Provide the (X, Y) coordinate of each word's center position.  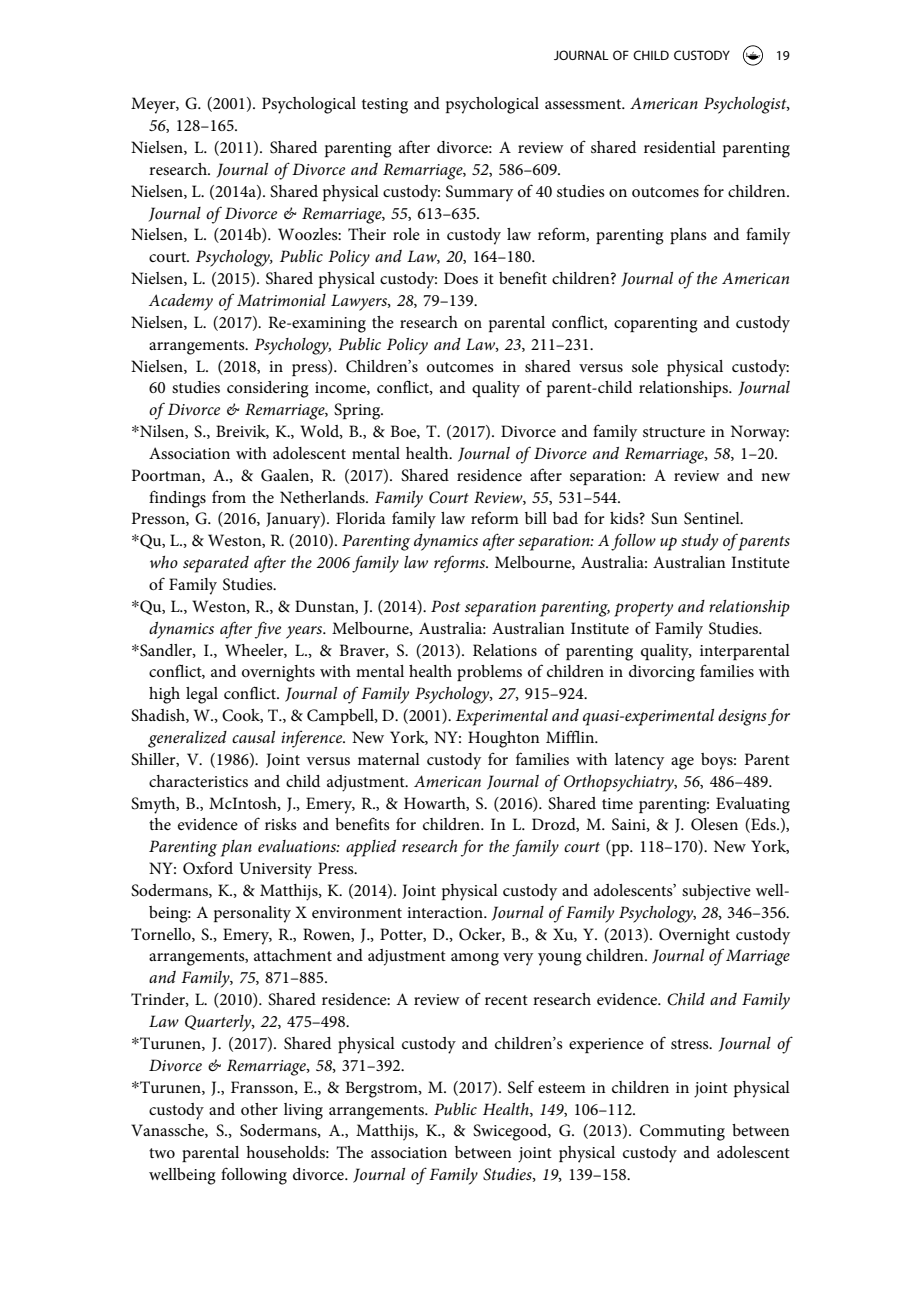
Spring (358, 411)
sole (645, 366)
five (268, 630)
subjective (716, 892)
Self (521, 1087)
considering (268, 389)
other (259, 1109)
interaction (446, 912)
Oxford (208, 868)
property (643, 609)
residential (680, 147)
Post (445, 606)
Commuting (682, 1132)
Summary (479, 193)
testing (385, 106)
